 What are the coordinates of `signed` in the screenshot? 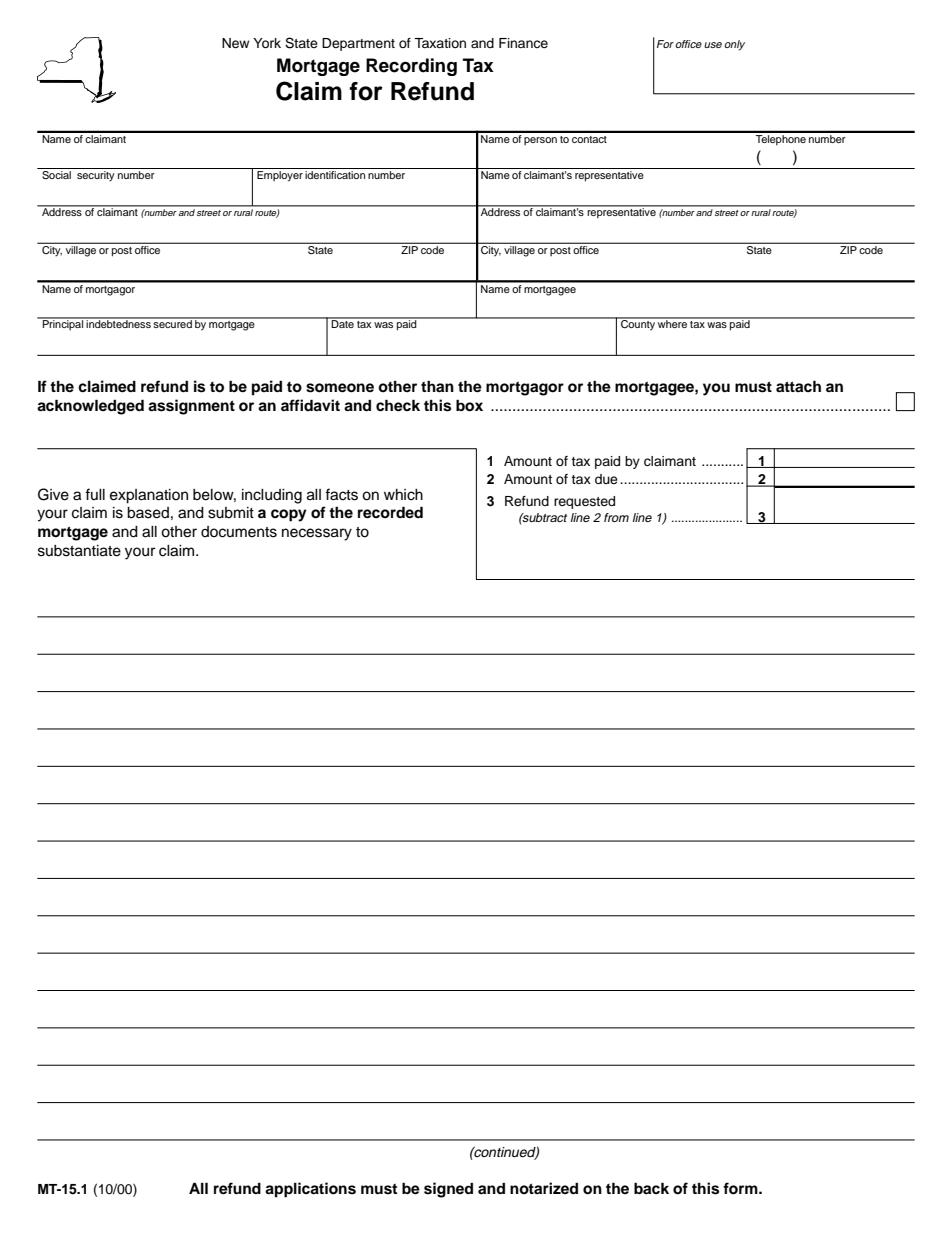 It's located at (448, 1190).
